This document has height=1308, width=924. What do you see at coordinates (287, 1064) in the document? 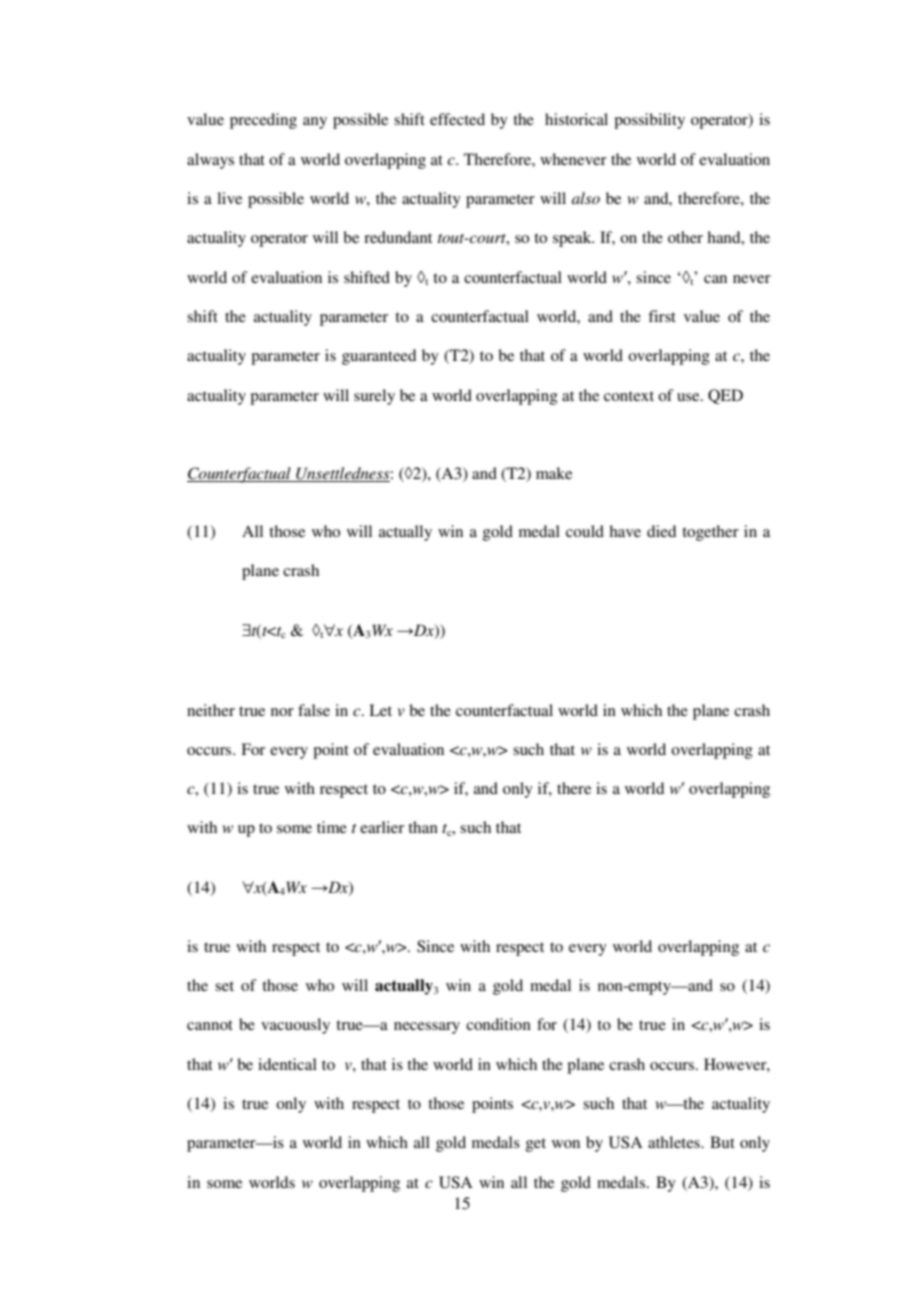
I see `identical` at bounding box center [287, 1064].
